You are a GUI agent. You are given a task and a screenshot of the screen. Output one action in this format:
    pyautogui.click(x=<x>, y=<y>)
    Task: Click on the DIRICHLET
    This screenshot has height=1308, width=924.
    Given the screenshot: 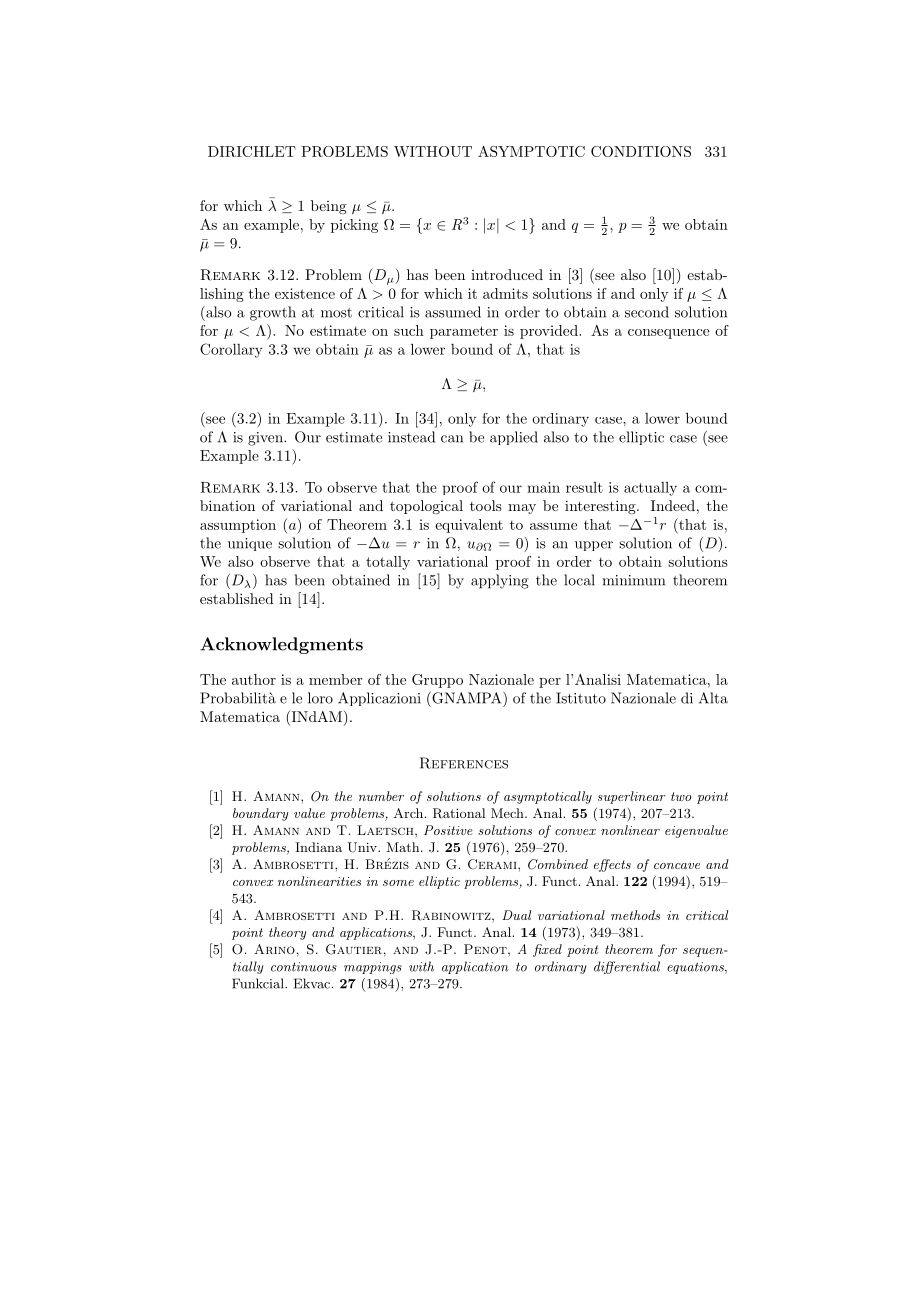 What is the action you would take?
    pyautogui.click(x=252, y=151)
